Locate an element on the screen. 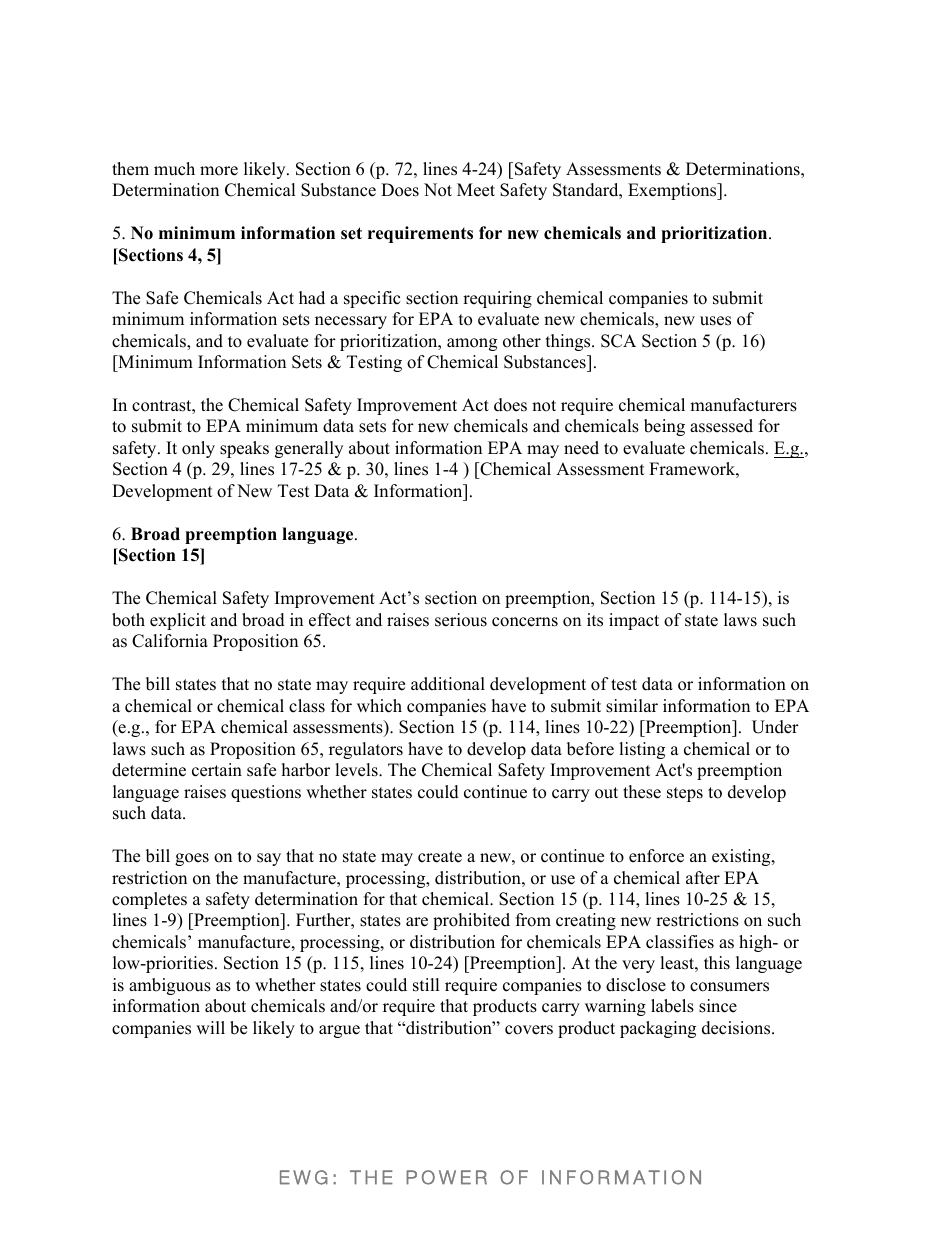  packaging is located at coordinates (658, 1029).
